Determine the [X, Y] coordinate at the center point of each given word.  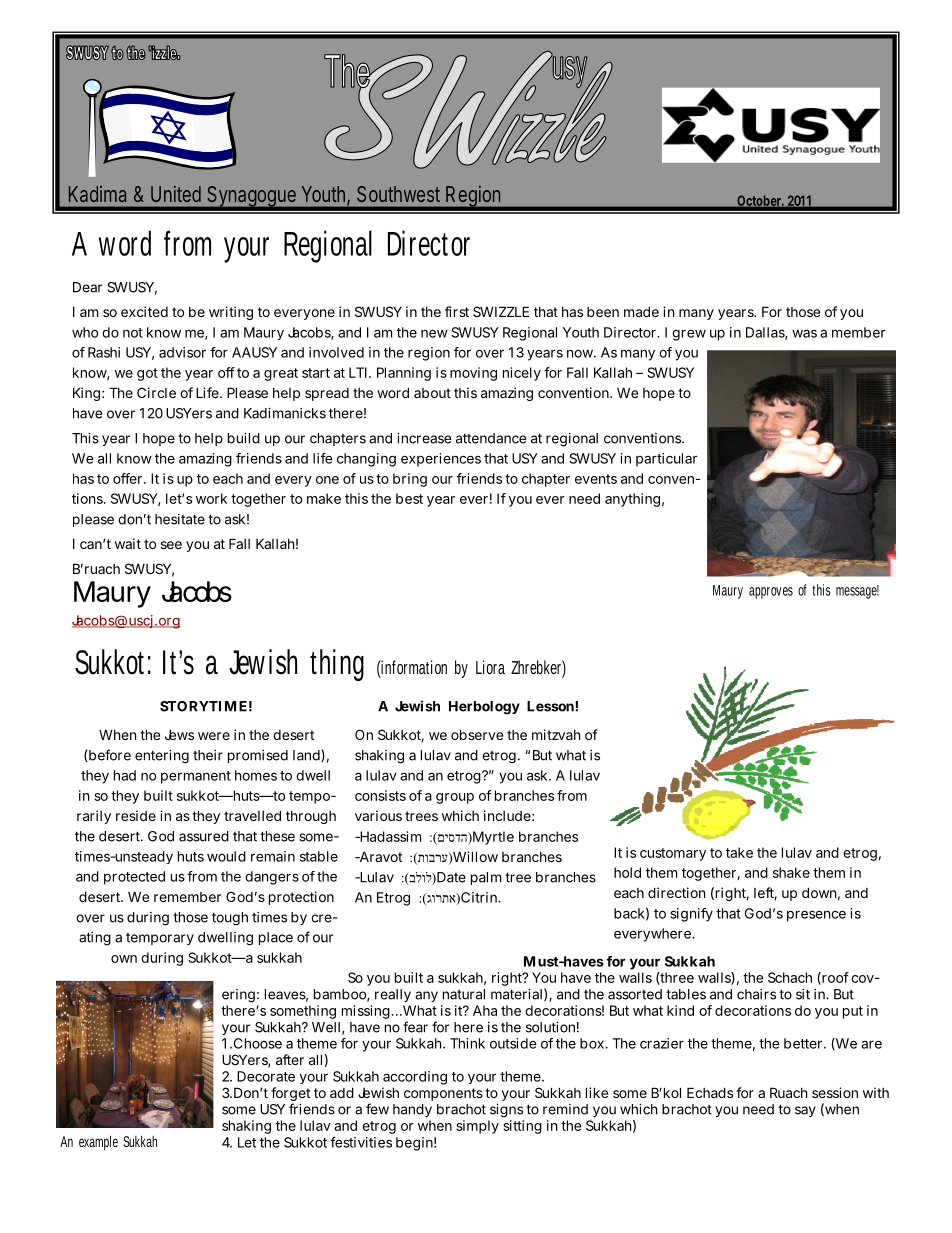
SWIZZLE [501, 311]
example [98, 1142]
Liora [490, 667]
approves [771, 593]
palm [486, 878]
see [171, 545]
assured [204, 836]
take [739, 852]
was [804, 333]
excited [144, 311]
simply [477, 1127]
